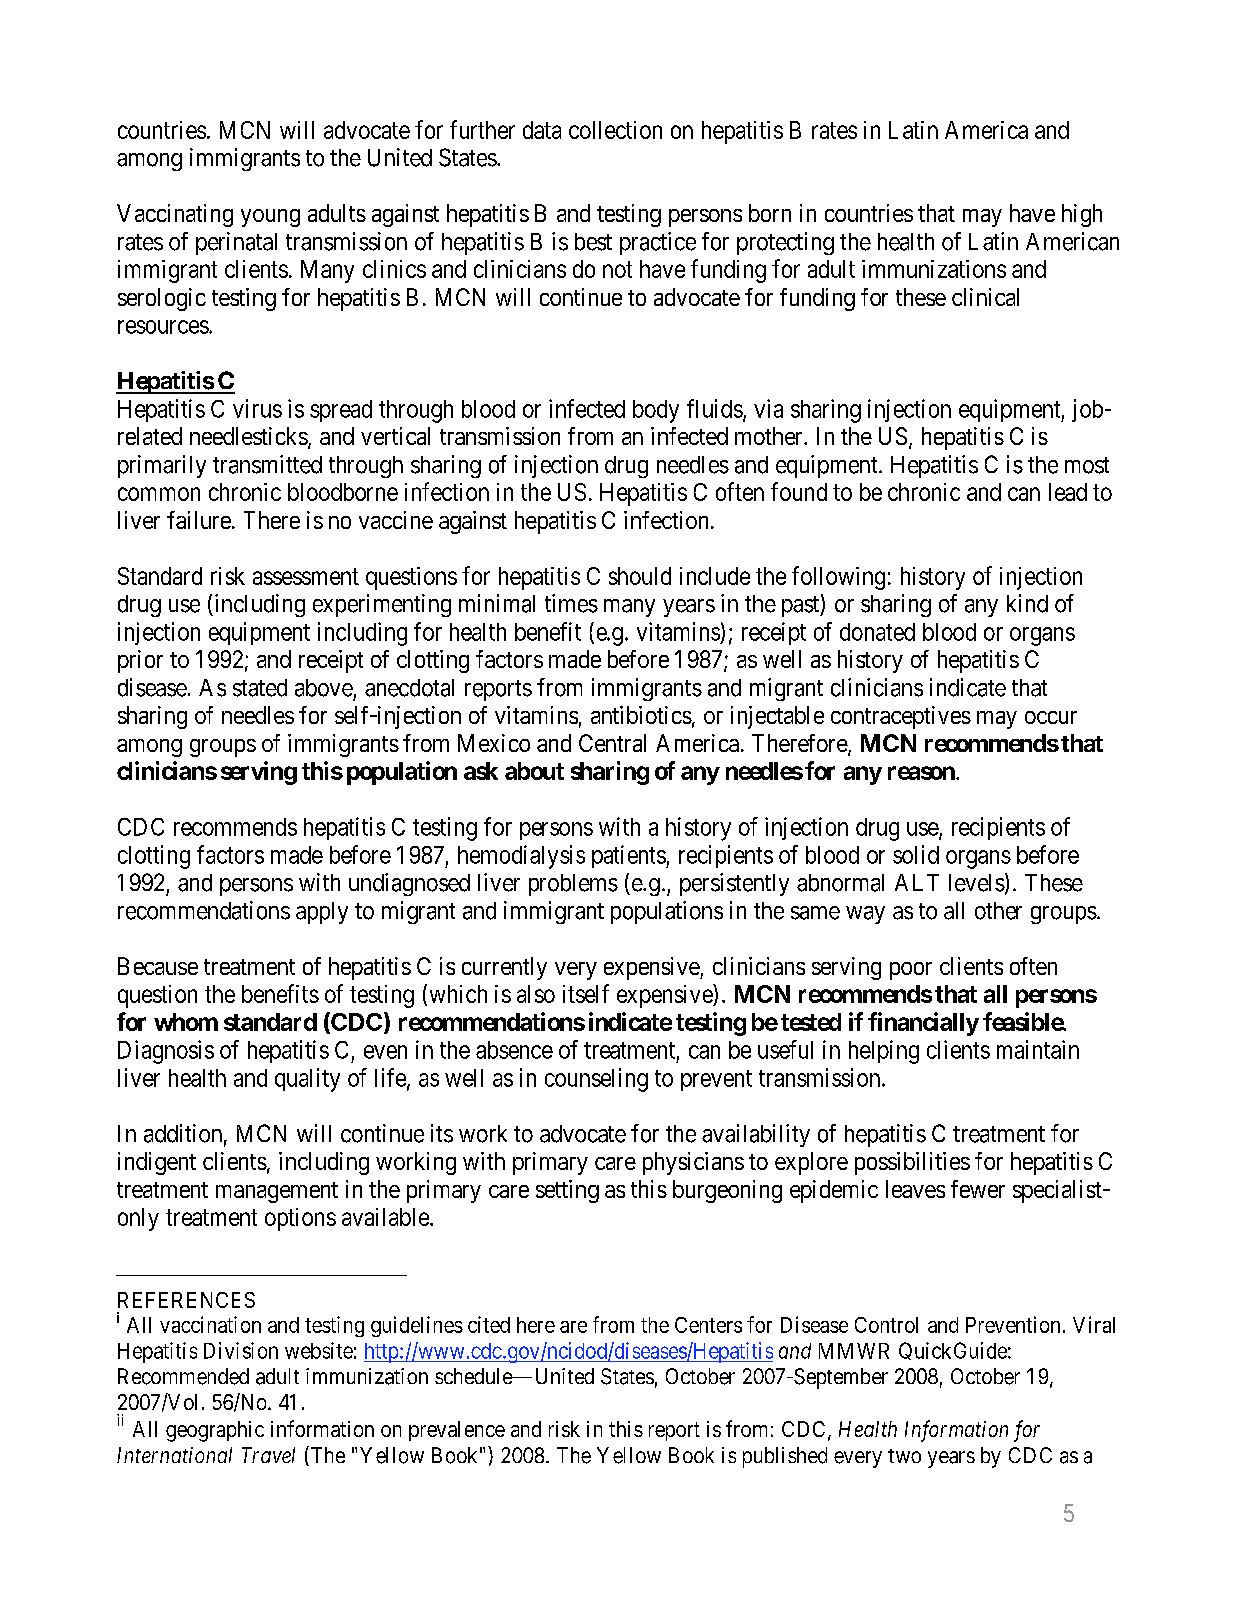 This image has width=1237, height=1600. Describe the element at coordinates (260, 688) in the image. I see `stated` at that location.
